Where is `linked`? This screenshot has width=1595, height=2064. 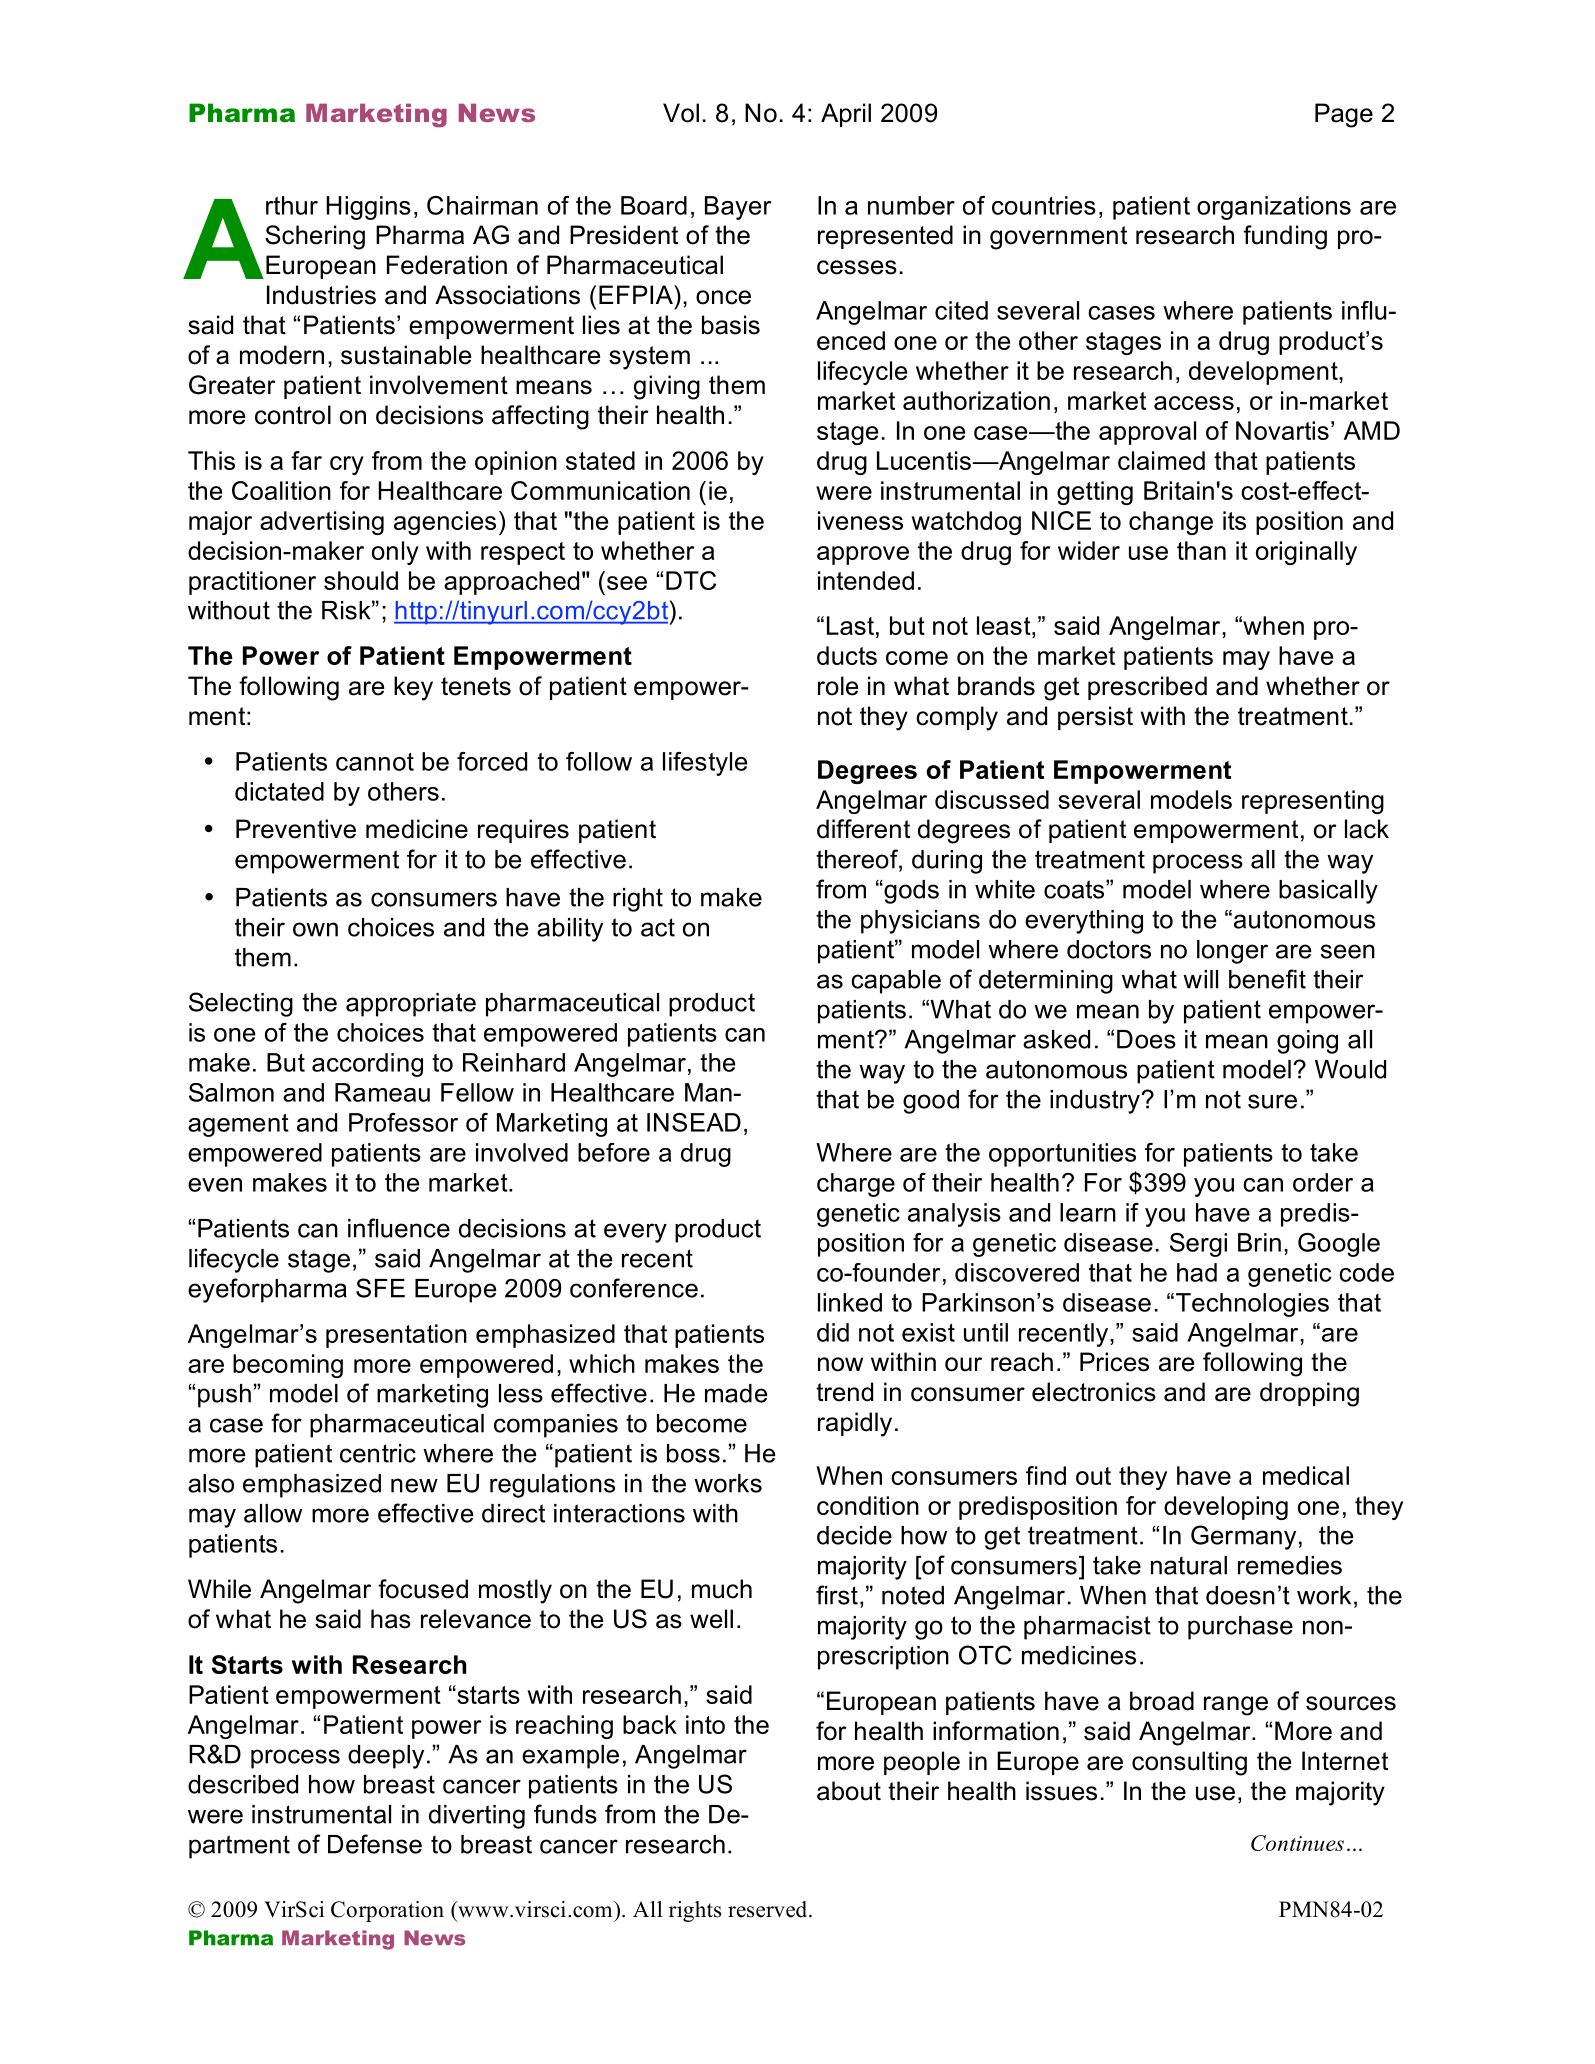
linked is located at coordinates (850, 1302).
